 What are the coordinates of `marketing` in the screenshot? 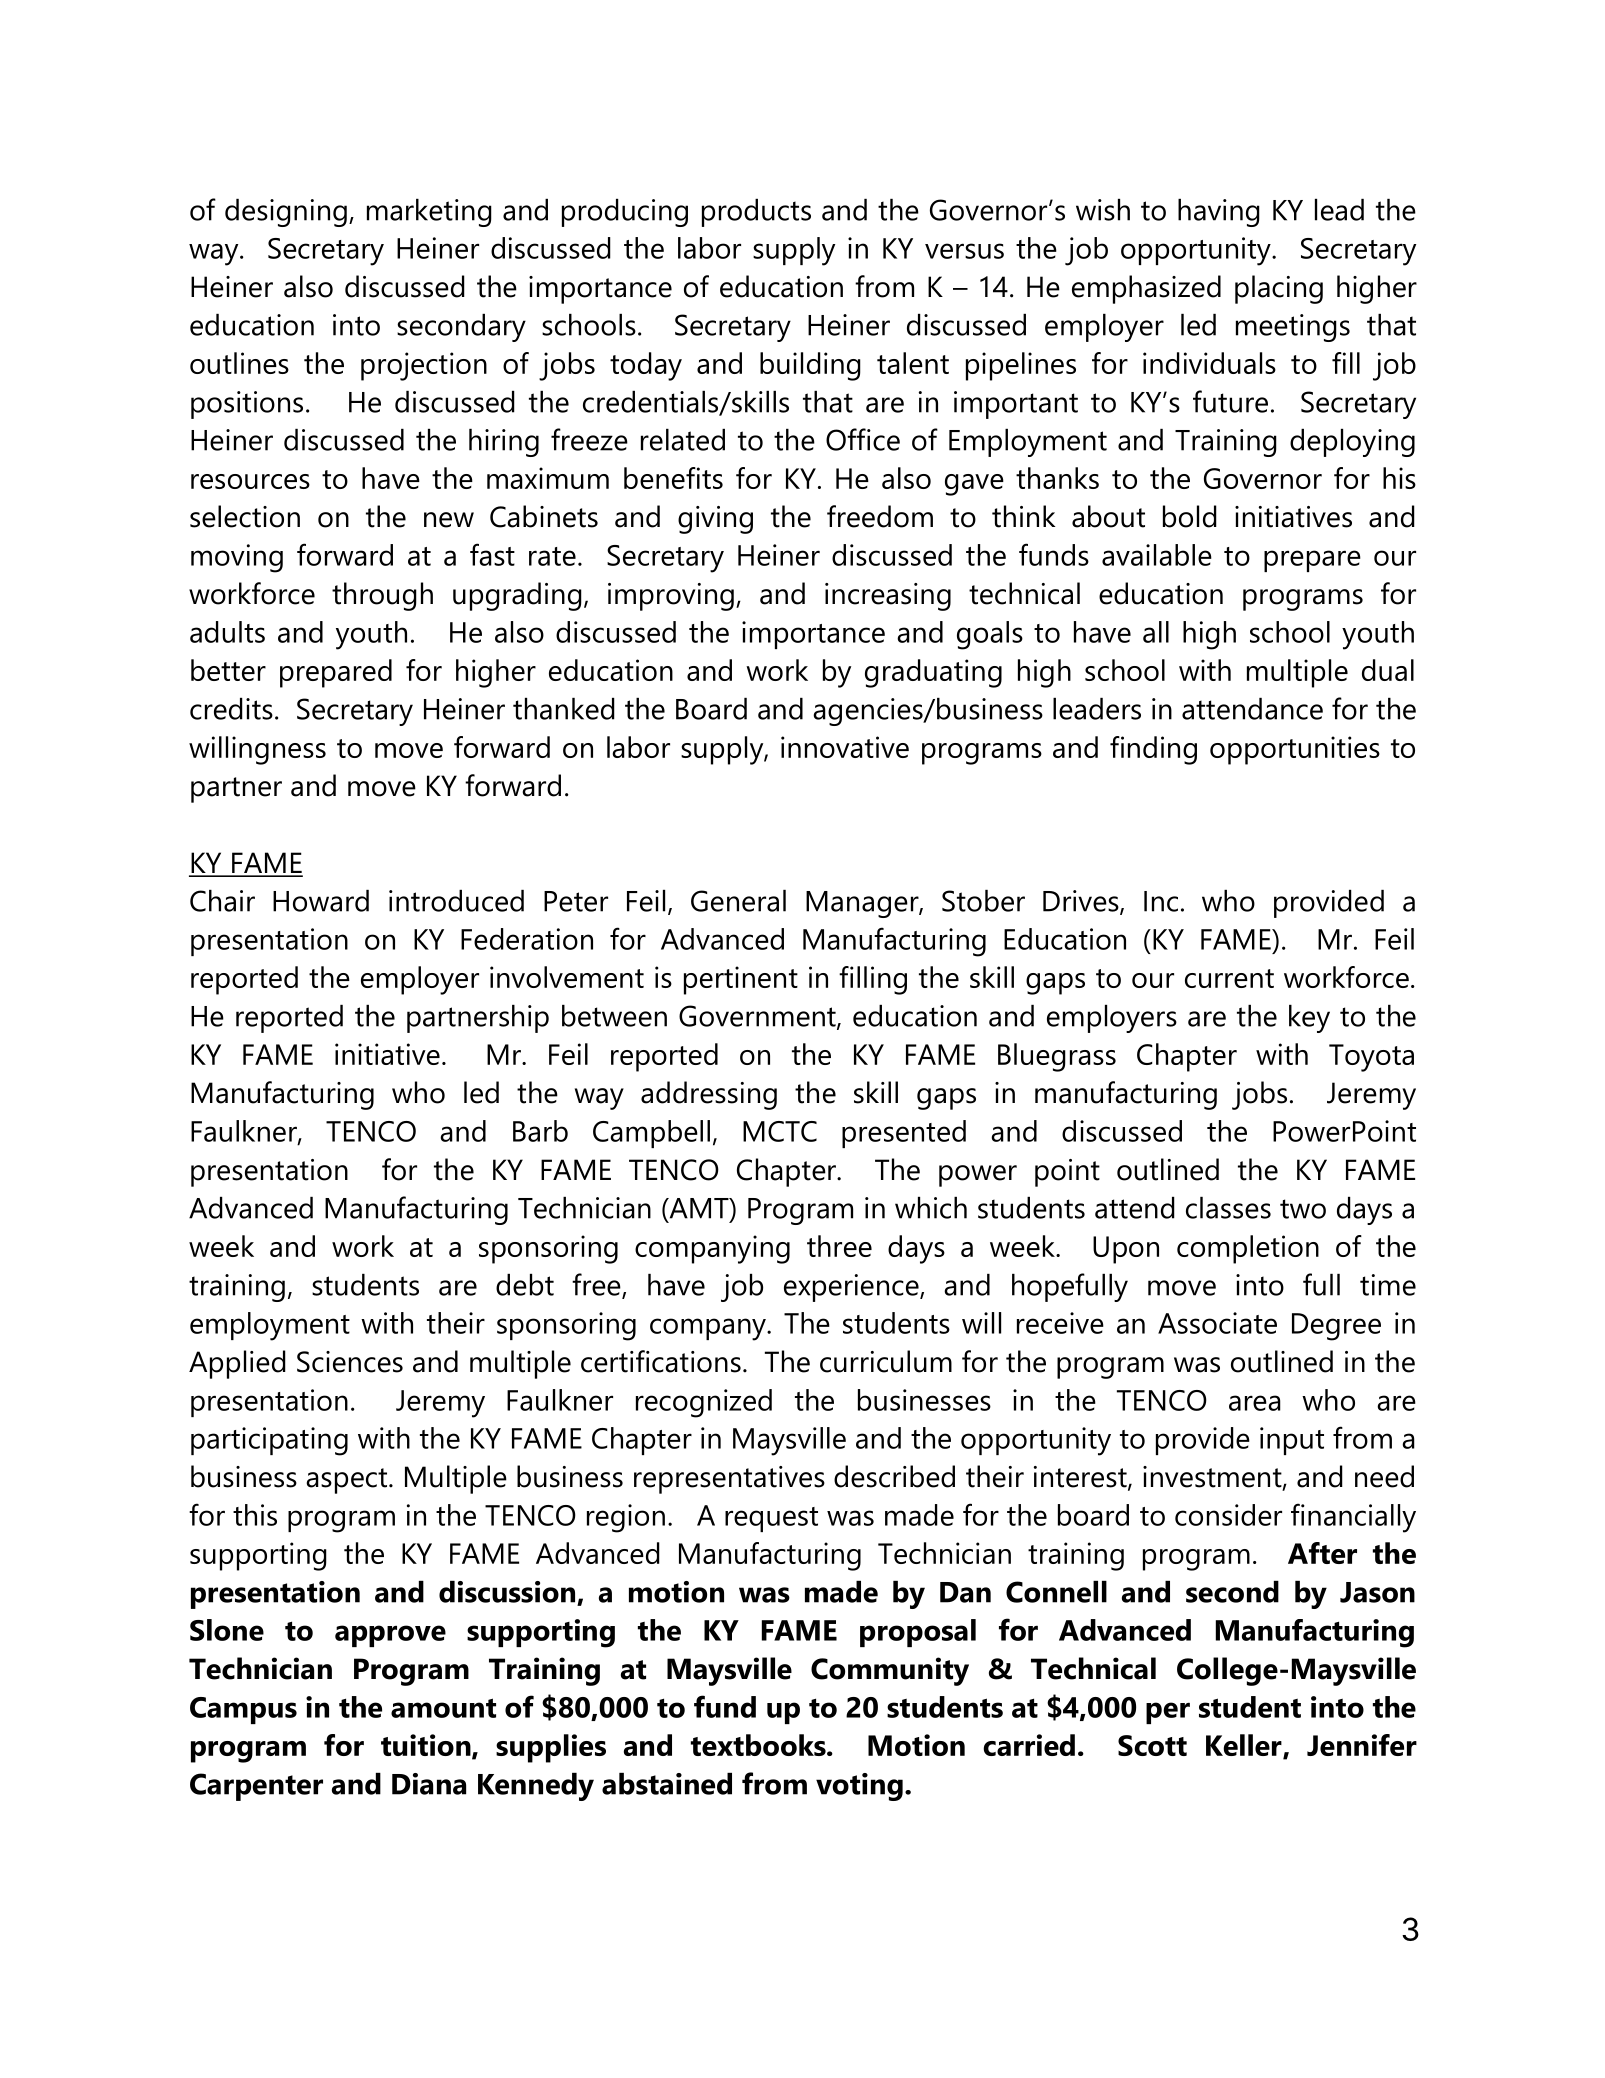 It's located at (429, 213).
